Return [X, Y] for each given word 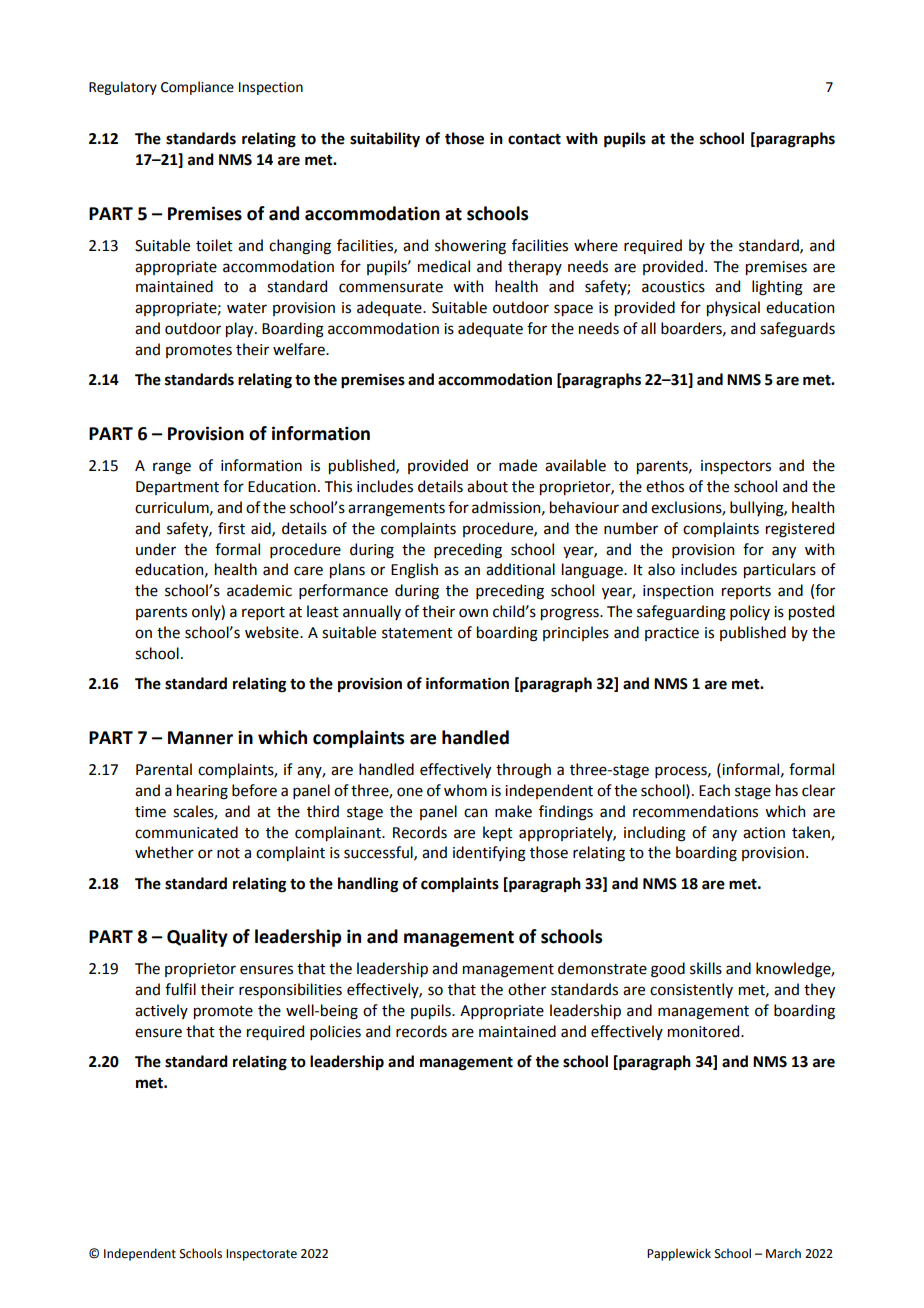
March [783, 1253]
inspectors [736, 467]
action [764, 833]
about [487, 486]
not [228, 853]
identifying [489, 854]
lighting [777, 288]
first [231, 528]
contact [534, 139]
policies [335, 1032]
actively [161, 1011]
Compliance [197, 88]
